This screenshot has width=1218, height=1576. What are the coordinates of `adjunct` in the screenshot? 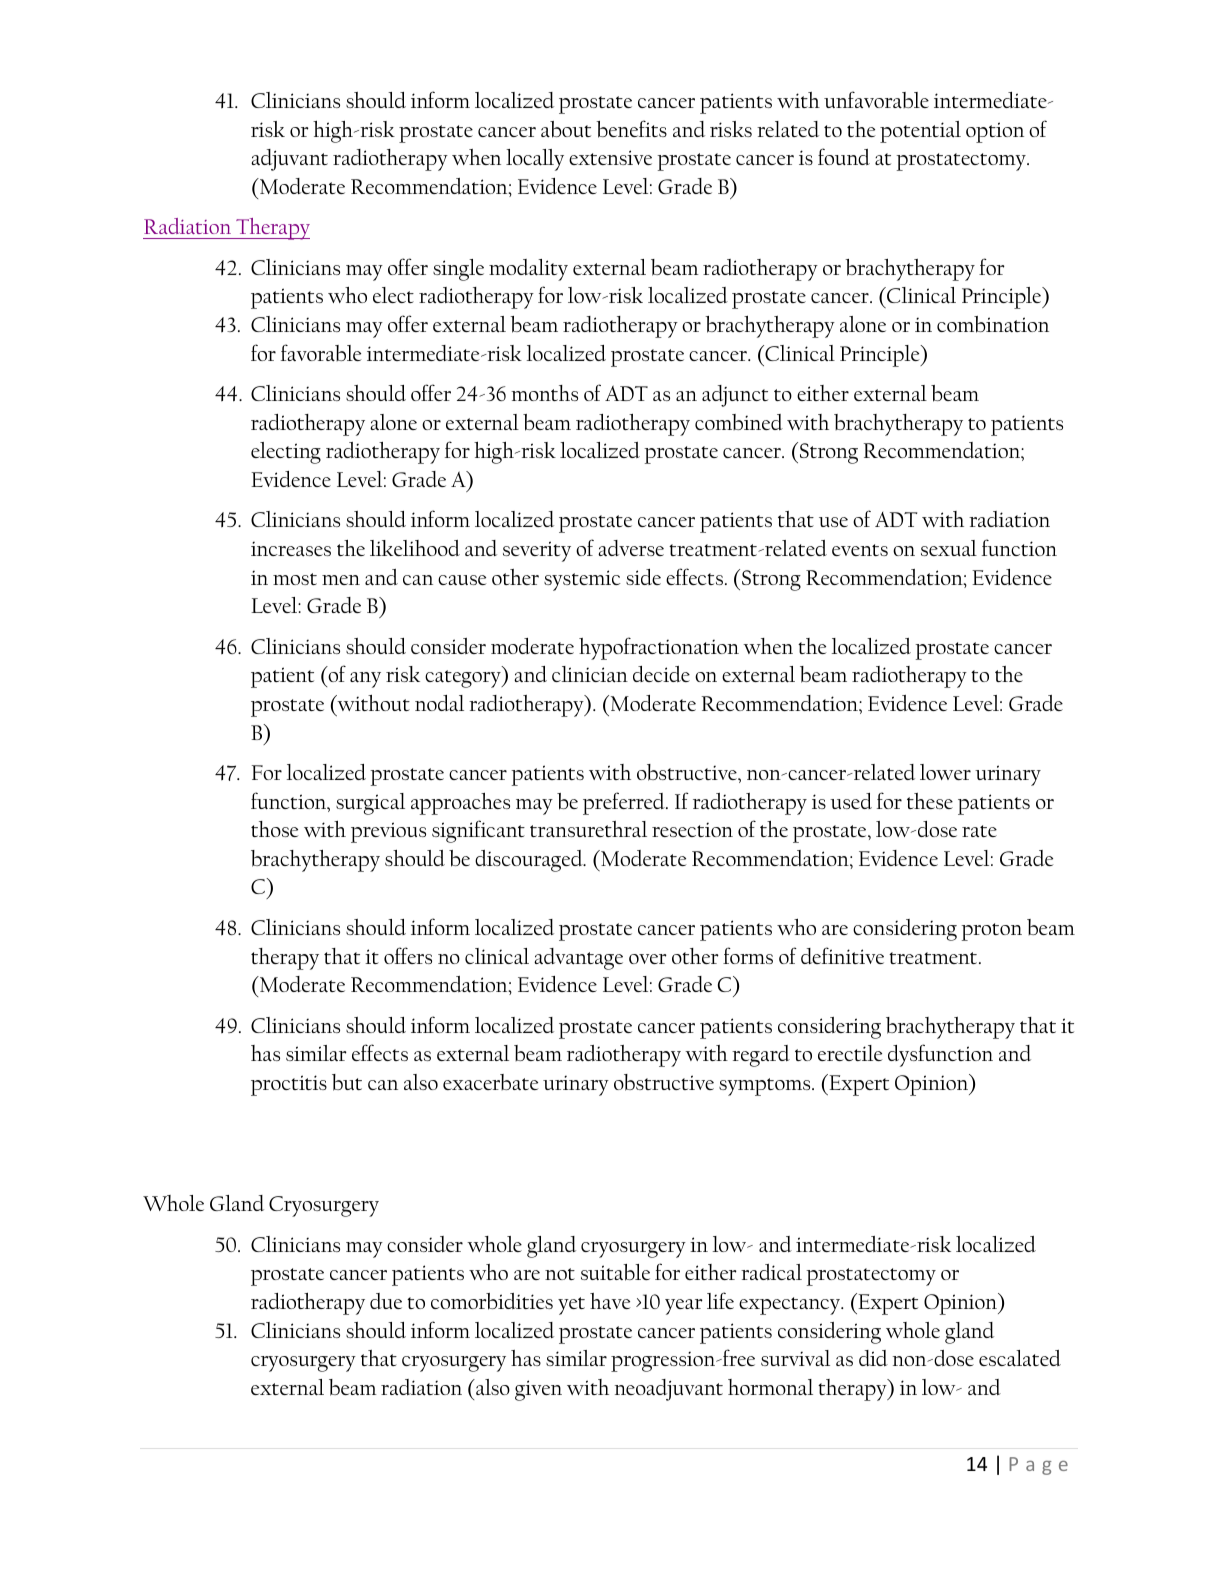 It's located at (735, 396).
